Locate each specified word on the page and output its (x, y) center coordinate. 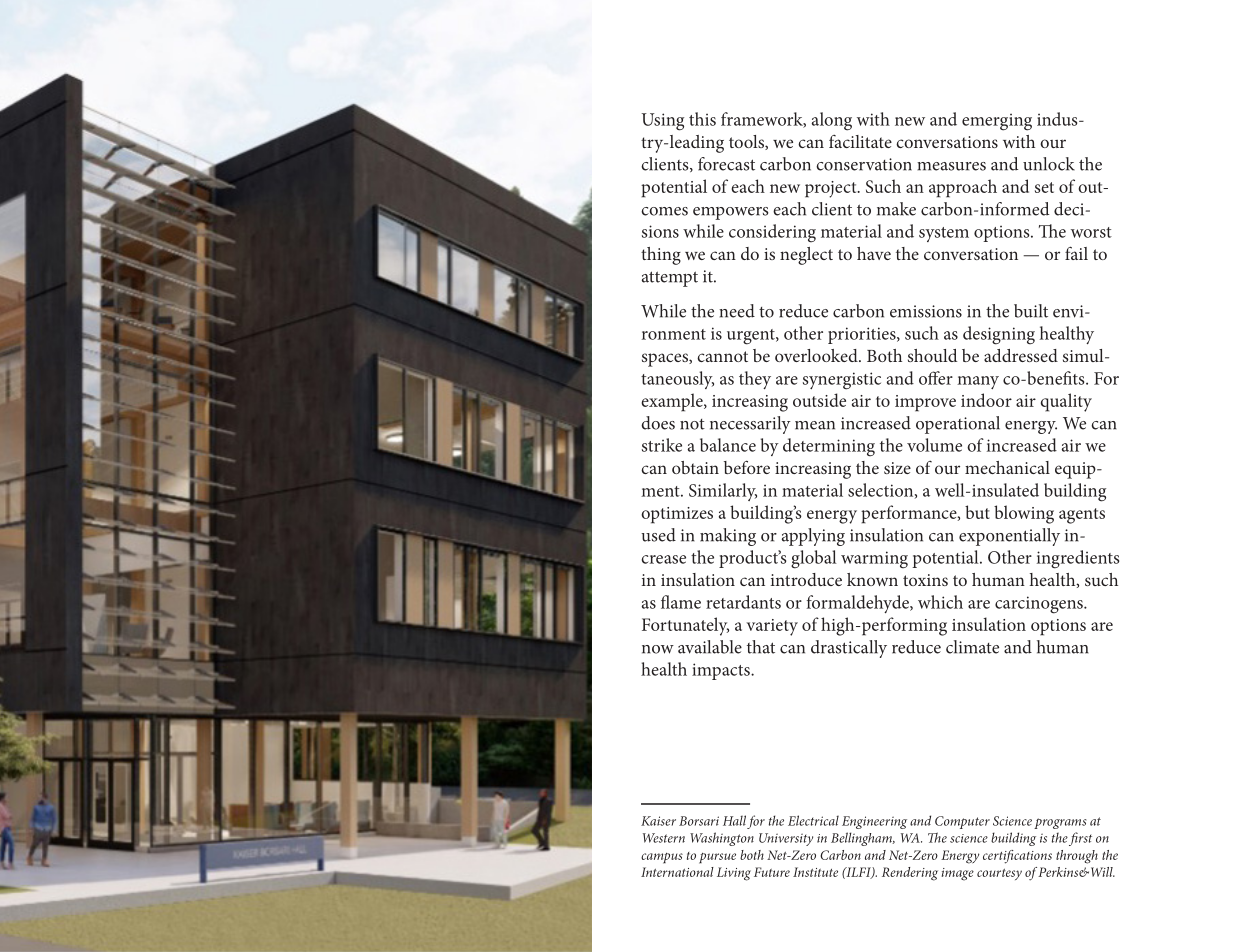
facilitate (860, 141)
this (702, 119)
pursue (717, 858)
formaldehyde (859, 604)
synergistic (842, 381)
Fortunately (685, 626)
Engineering (874, 822)
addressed (1021, 355)
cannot (722, 356)
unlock (1049, 164)
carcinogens (1040, 605)
